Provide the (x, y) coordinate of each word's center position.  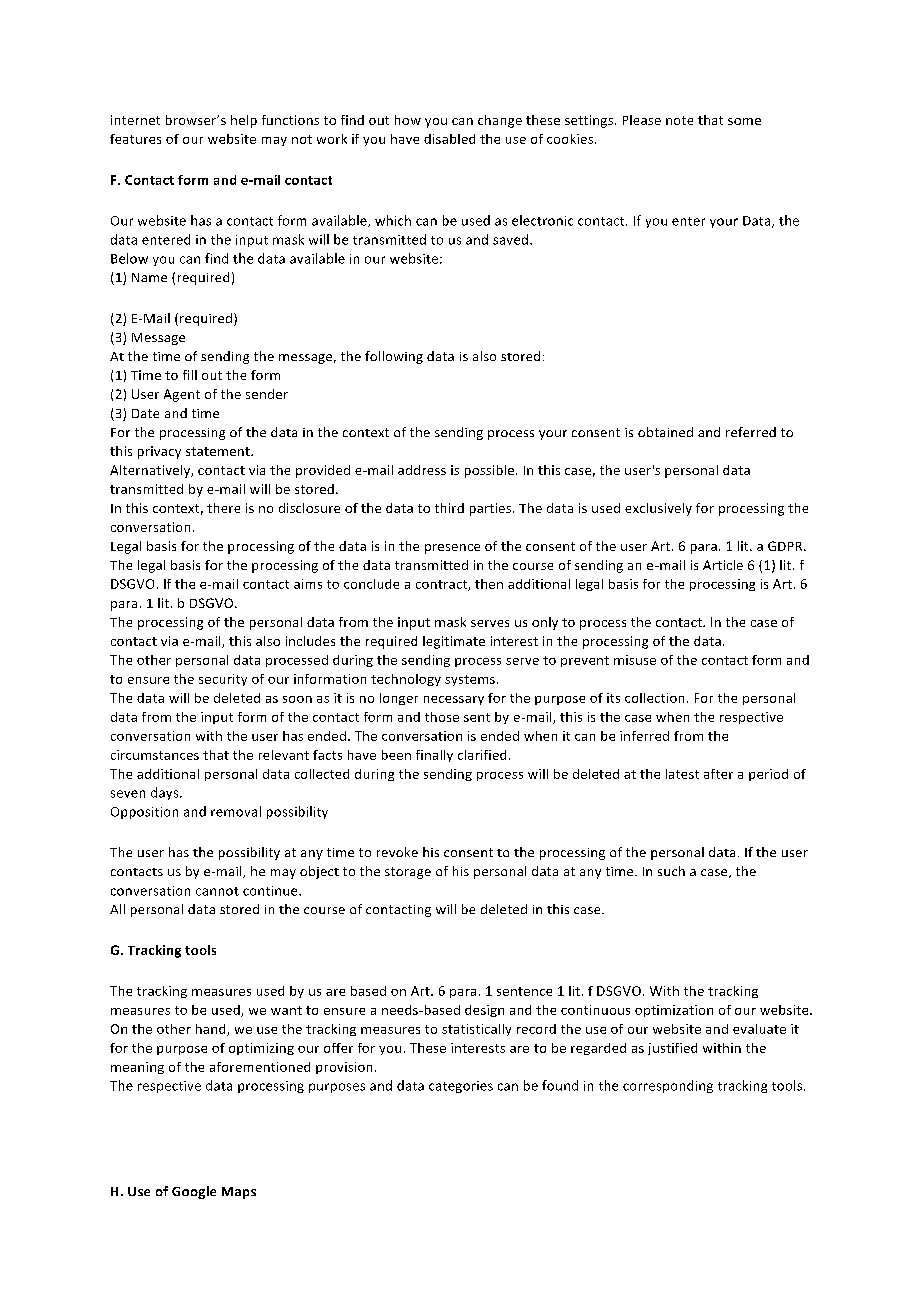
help (244, 121)
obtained (665, 432)
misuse (635, 660)
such (671, 871)
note (679, 120)
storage (408, 873)
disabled (449, 139)
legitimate (454, 642)
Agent (182, 395)
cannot (217, 891)
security (223, 680)
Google (194, 1192)
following (394, 357)
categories (461, 1087)
